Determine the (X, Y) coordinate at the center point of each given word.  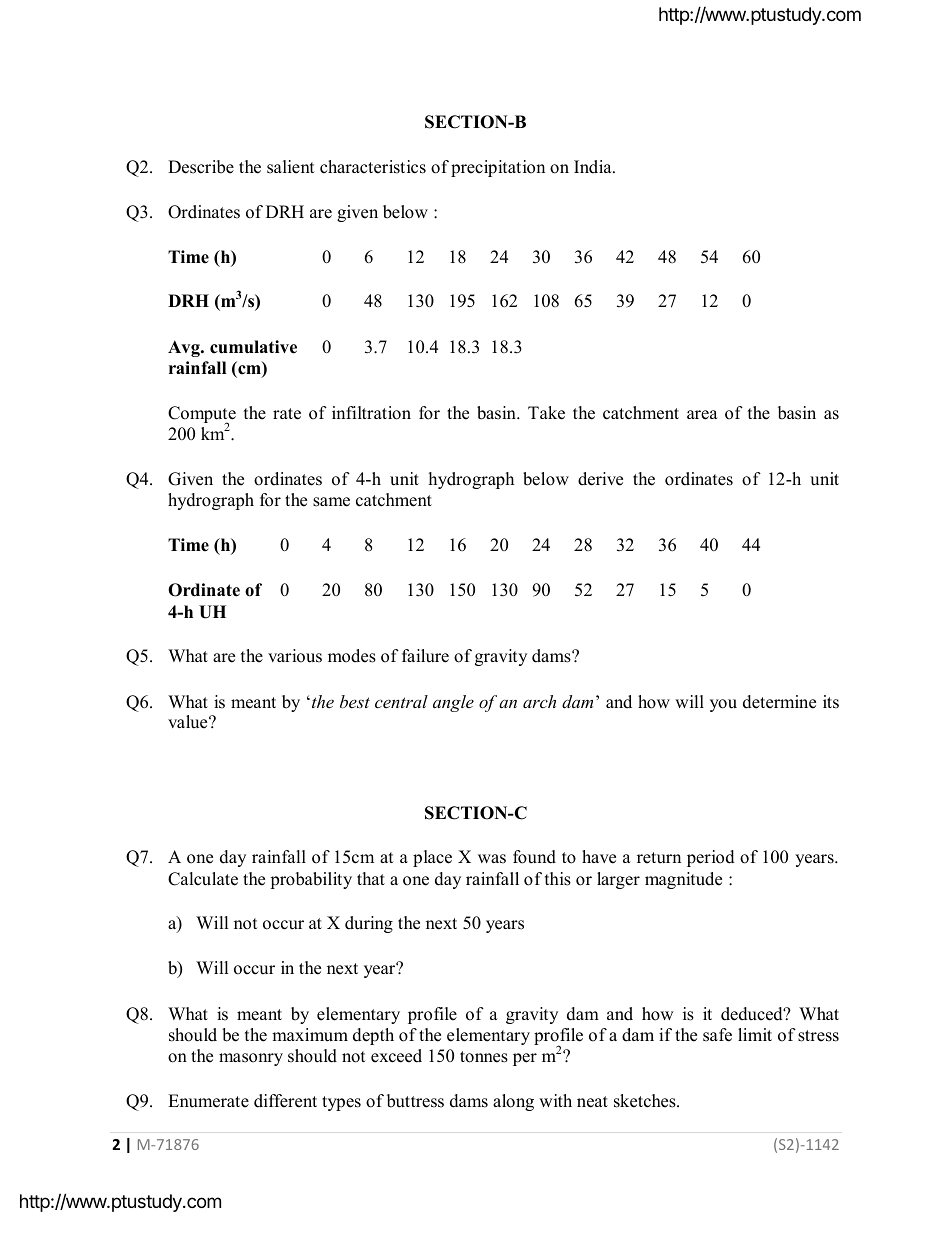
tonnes (484, 1057)
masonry (251, 1059)
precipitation (498, 168)
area (702, 415)
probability (311, 880)
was (492, 859)
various (295, 656)
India (594, 167)
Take (546, 413)
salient (290, 167)
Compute (202, 416)
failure (425, 656)
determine (779, 702)
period (711, 858)
